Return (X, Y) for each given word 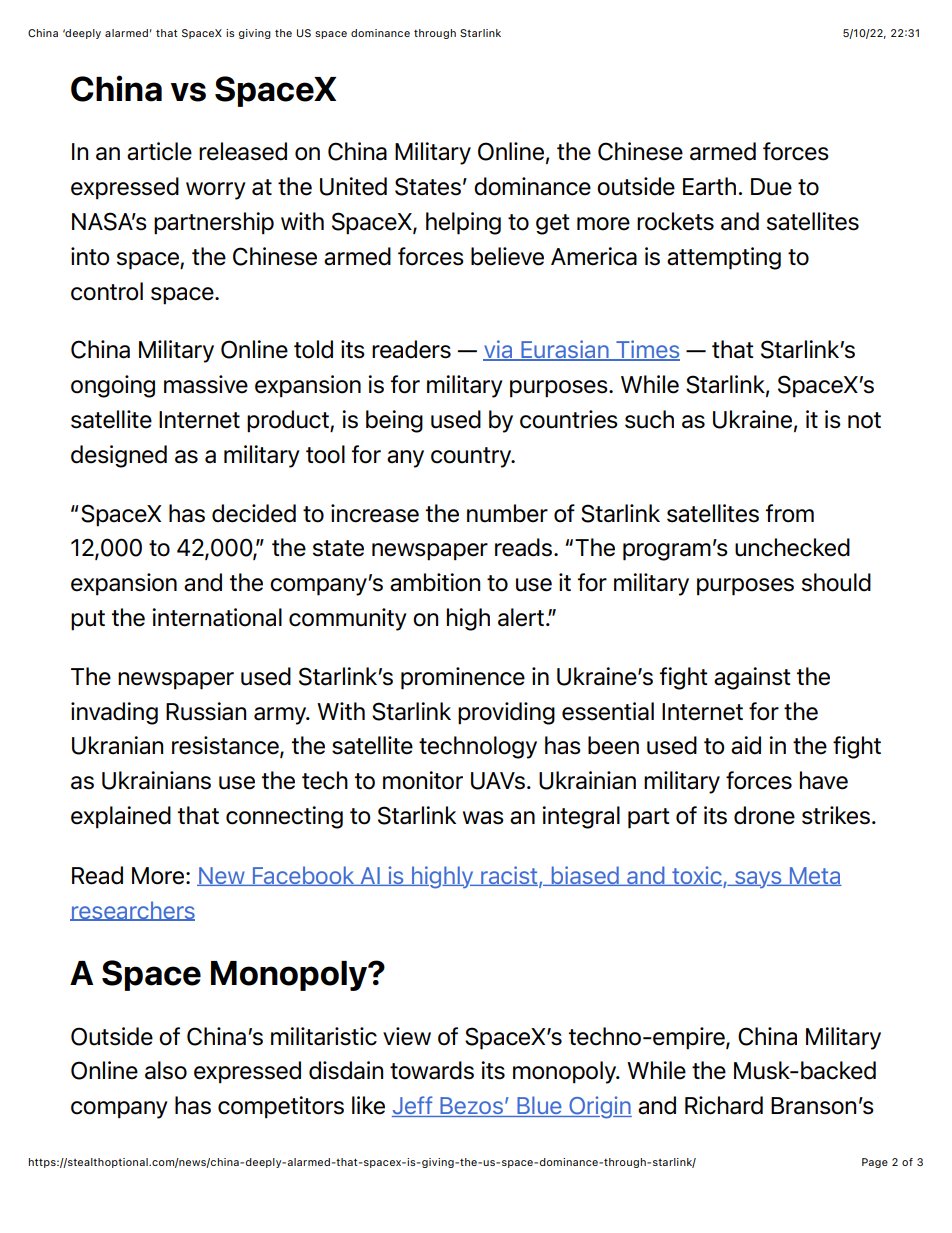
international (217, 617)
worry (216, 191)
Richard (724, 1105)
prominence (463, 678)
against (752, 678)
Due (771, 187)
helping (463, 223)
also (166, 1070)
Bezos (471, 1107)
